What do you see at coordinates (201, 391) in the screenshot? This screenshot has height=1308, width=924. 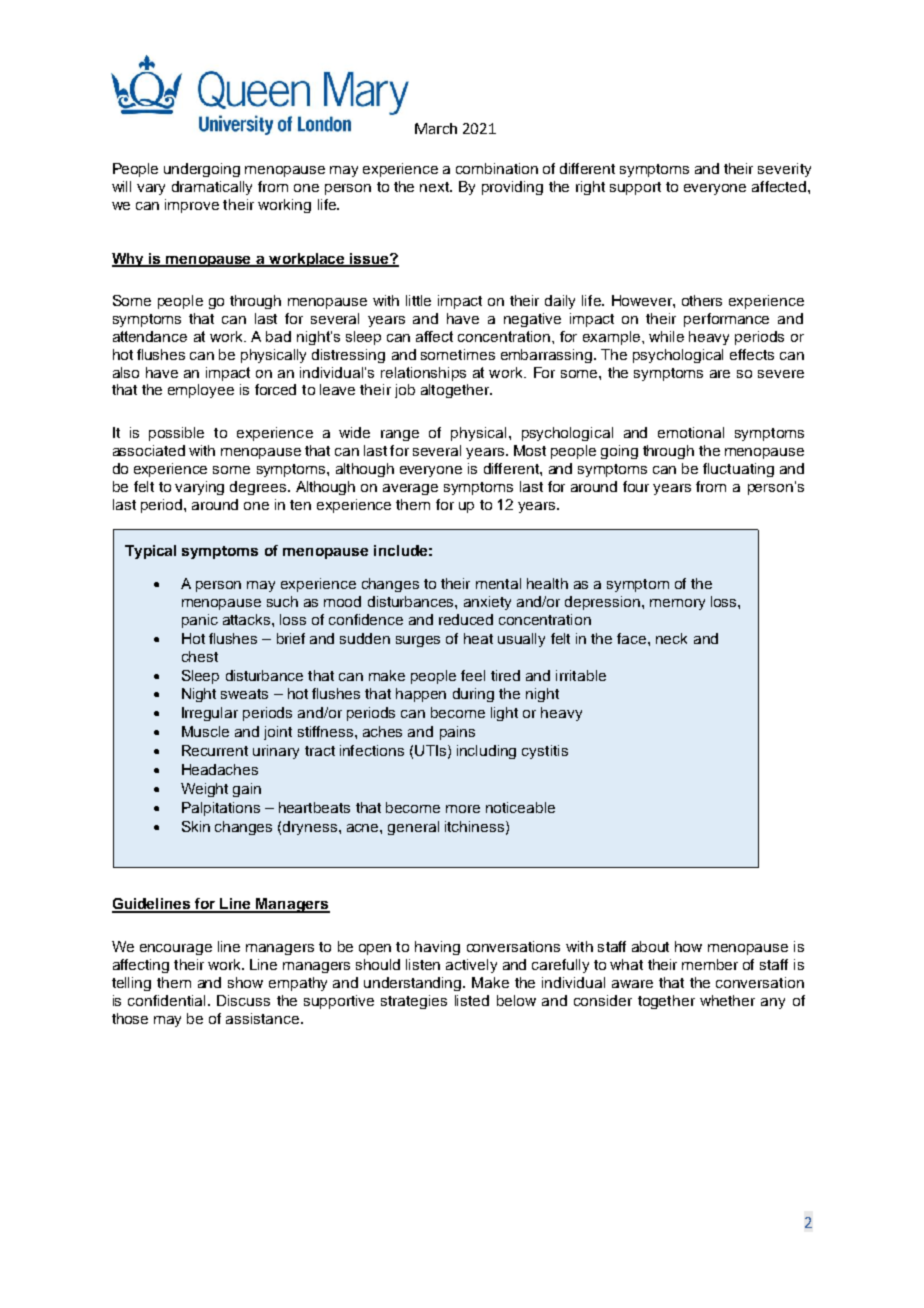 I see `employee` at bounding box center [201, 391].
